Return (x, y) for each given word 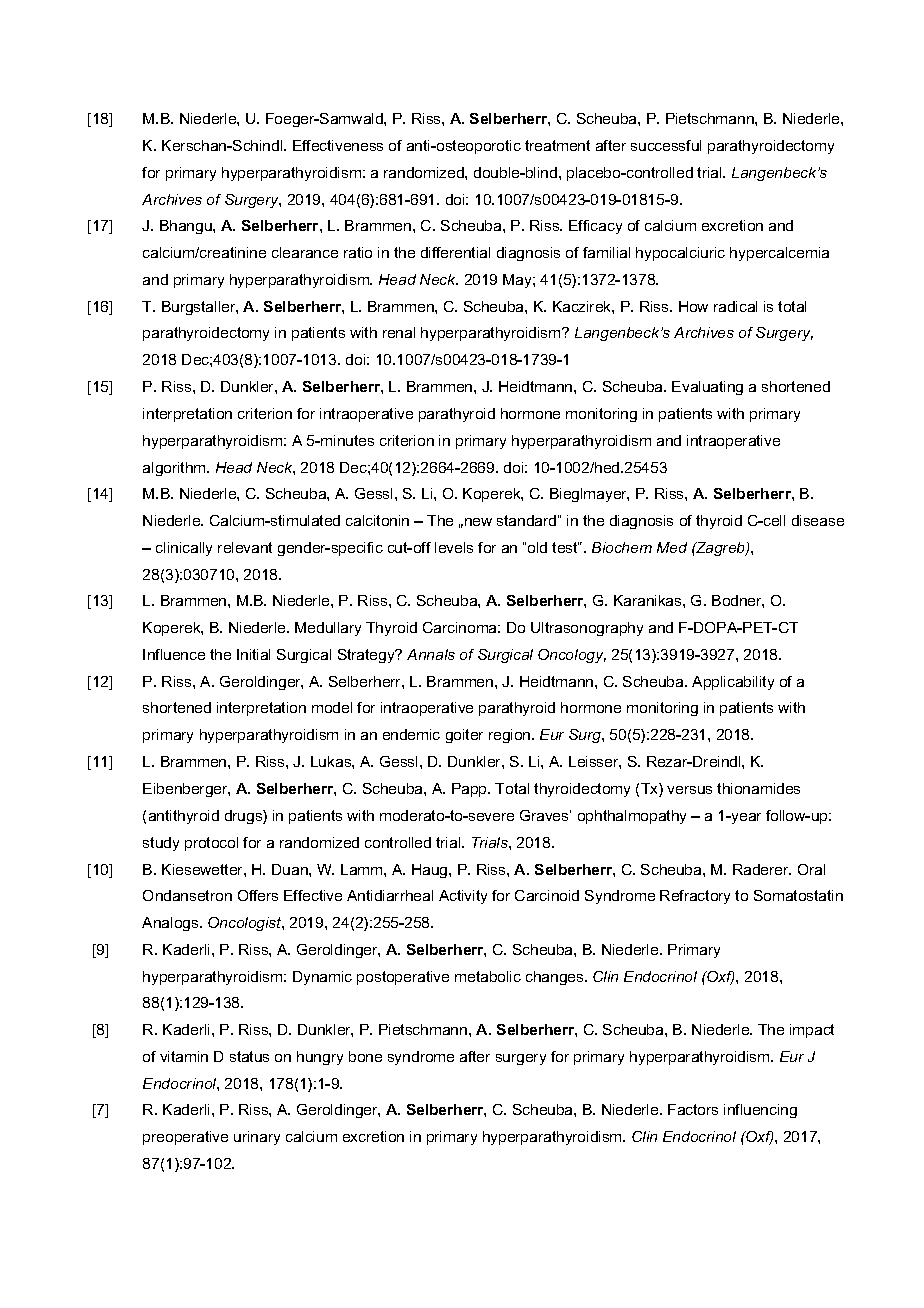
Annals (431, 654)
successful (666, 145)
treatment (557, 145)
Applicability (733, 683)
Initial (253, 654)
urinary (257, 1138)
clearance (305, 252)
